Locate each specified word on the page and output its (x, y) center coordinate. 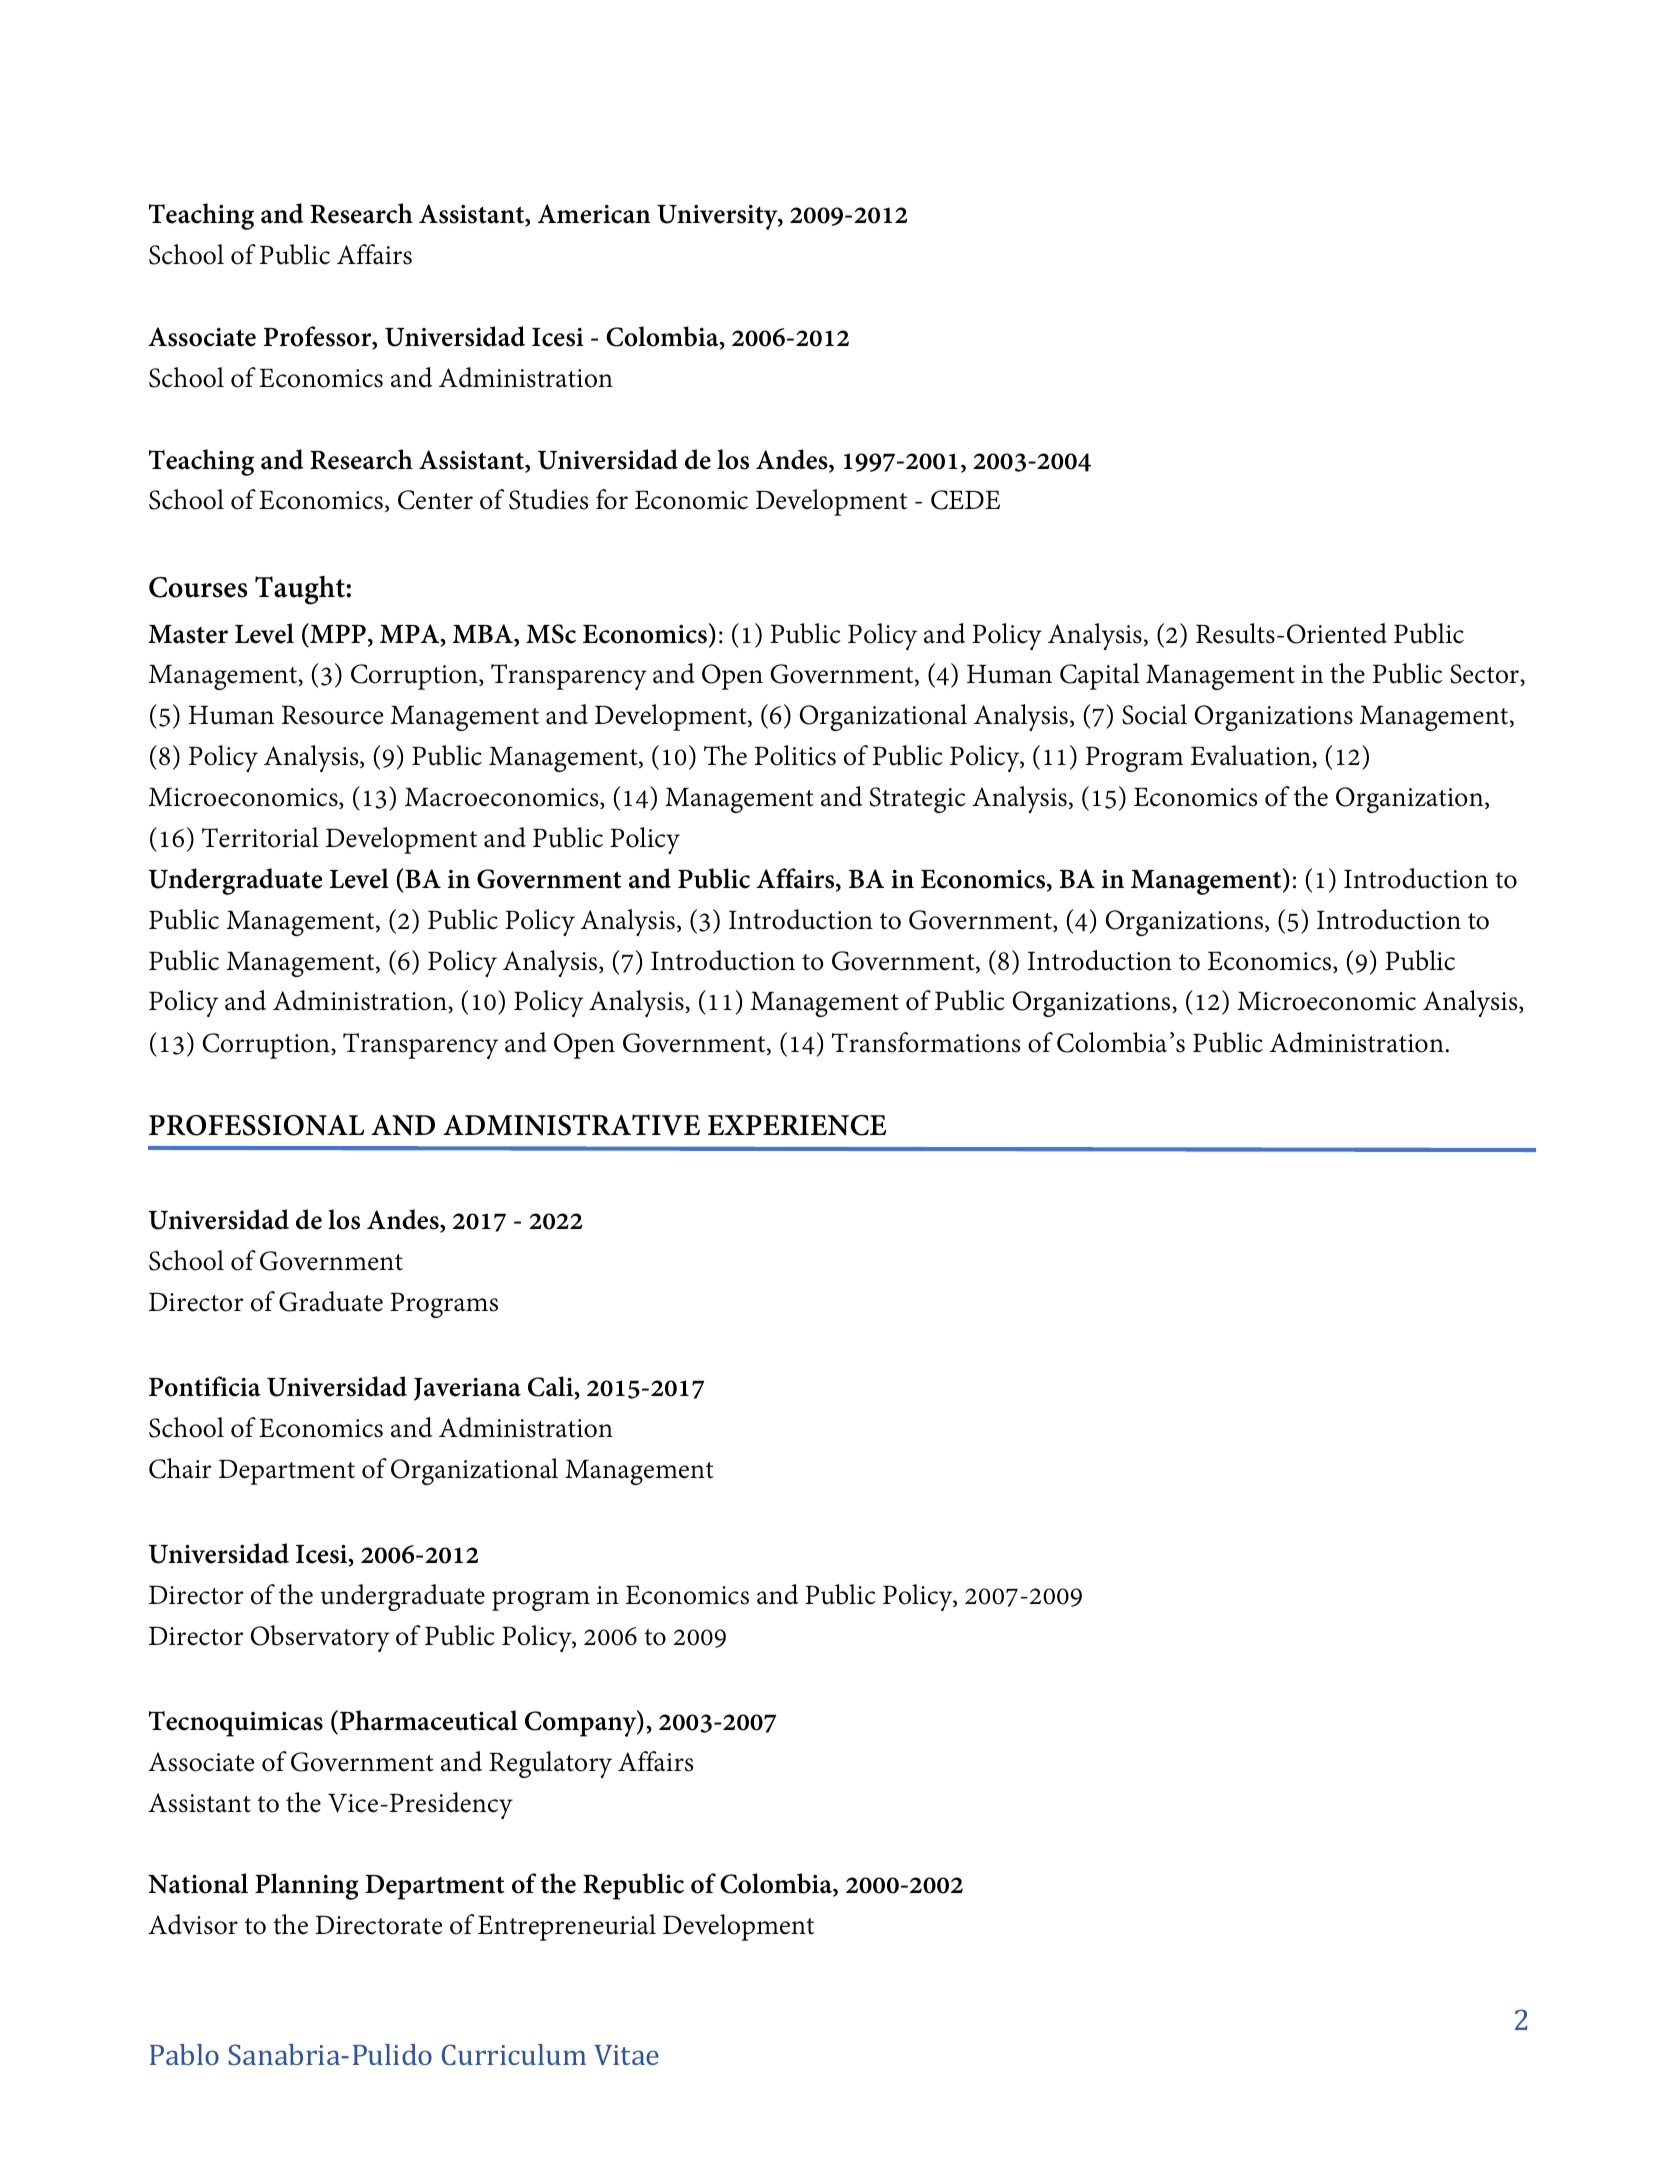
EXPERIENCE (797, 1125)
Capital (1100, 676)
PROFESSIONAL (256, 1125)
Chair (180, 1468)
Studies (548, 499)
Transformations (926, 1042)
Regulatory (550, 1764)
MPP (337, 633)
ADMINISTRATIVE (571, 1125)
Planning (306, 1886)
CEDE (965, 500)
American (594, 214)
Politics (795, 755)
